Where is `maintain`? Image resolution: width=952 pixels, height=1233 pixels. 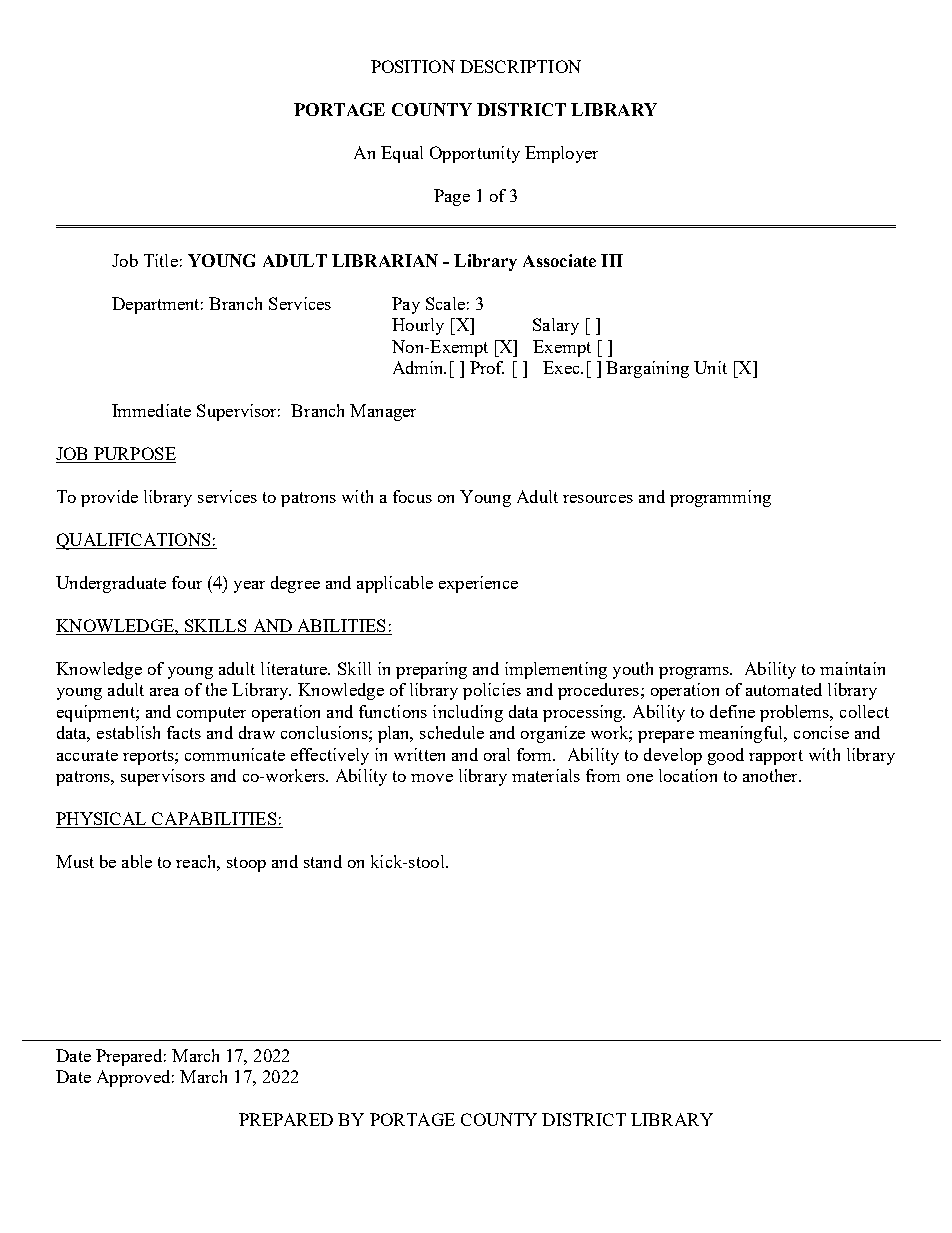 maintain is located at coordinates (852, 668).
